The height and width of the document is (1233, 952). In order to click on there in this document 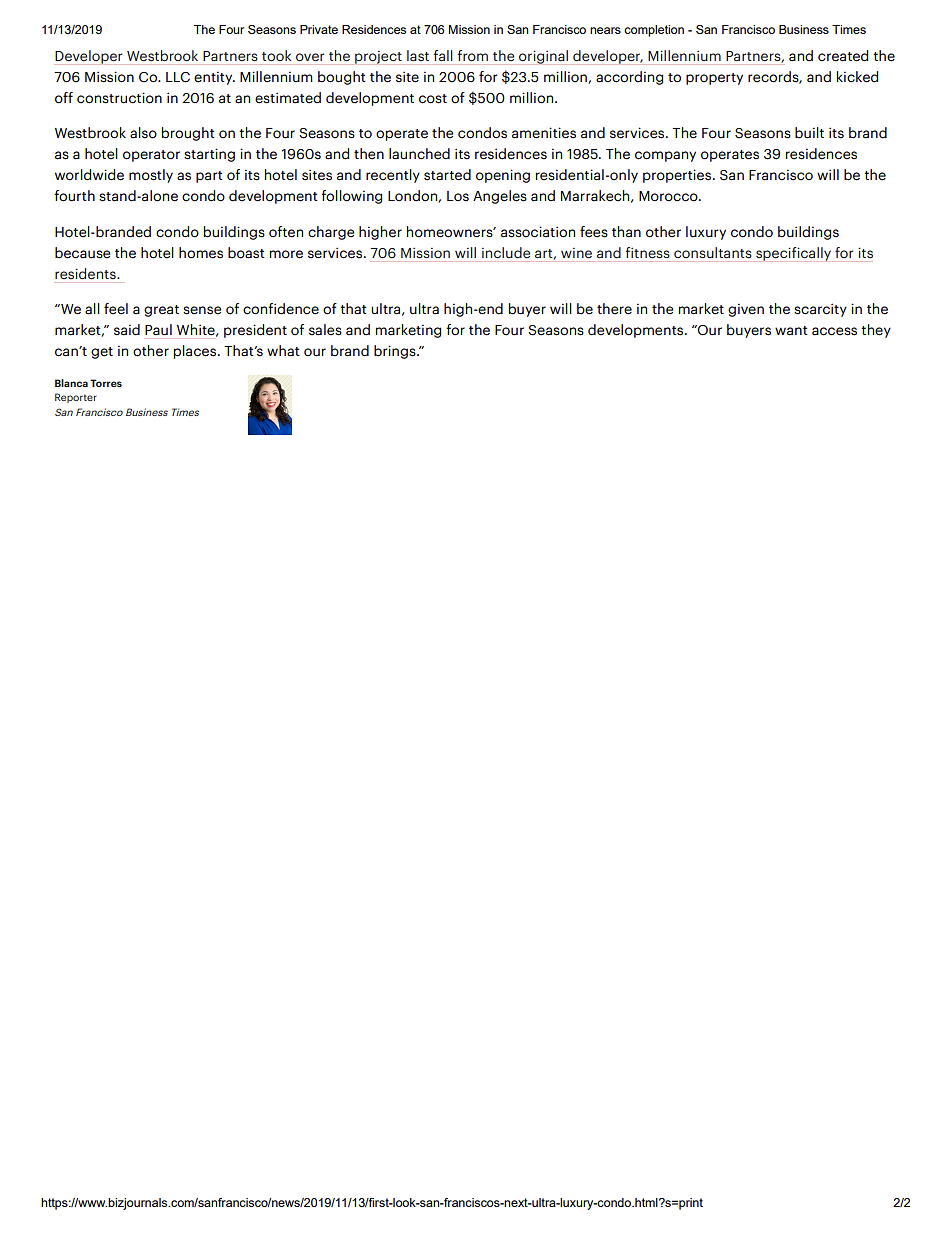, I will do `click(614, 309)`.
